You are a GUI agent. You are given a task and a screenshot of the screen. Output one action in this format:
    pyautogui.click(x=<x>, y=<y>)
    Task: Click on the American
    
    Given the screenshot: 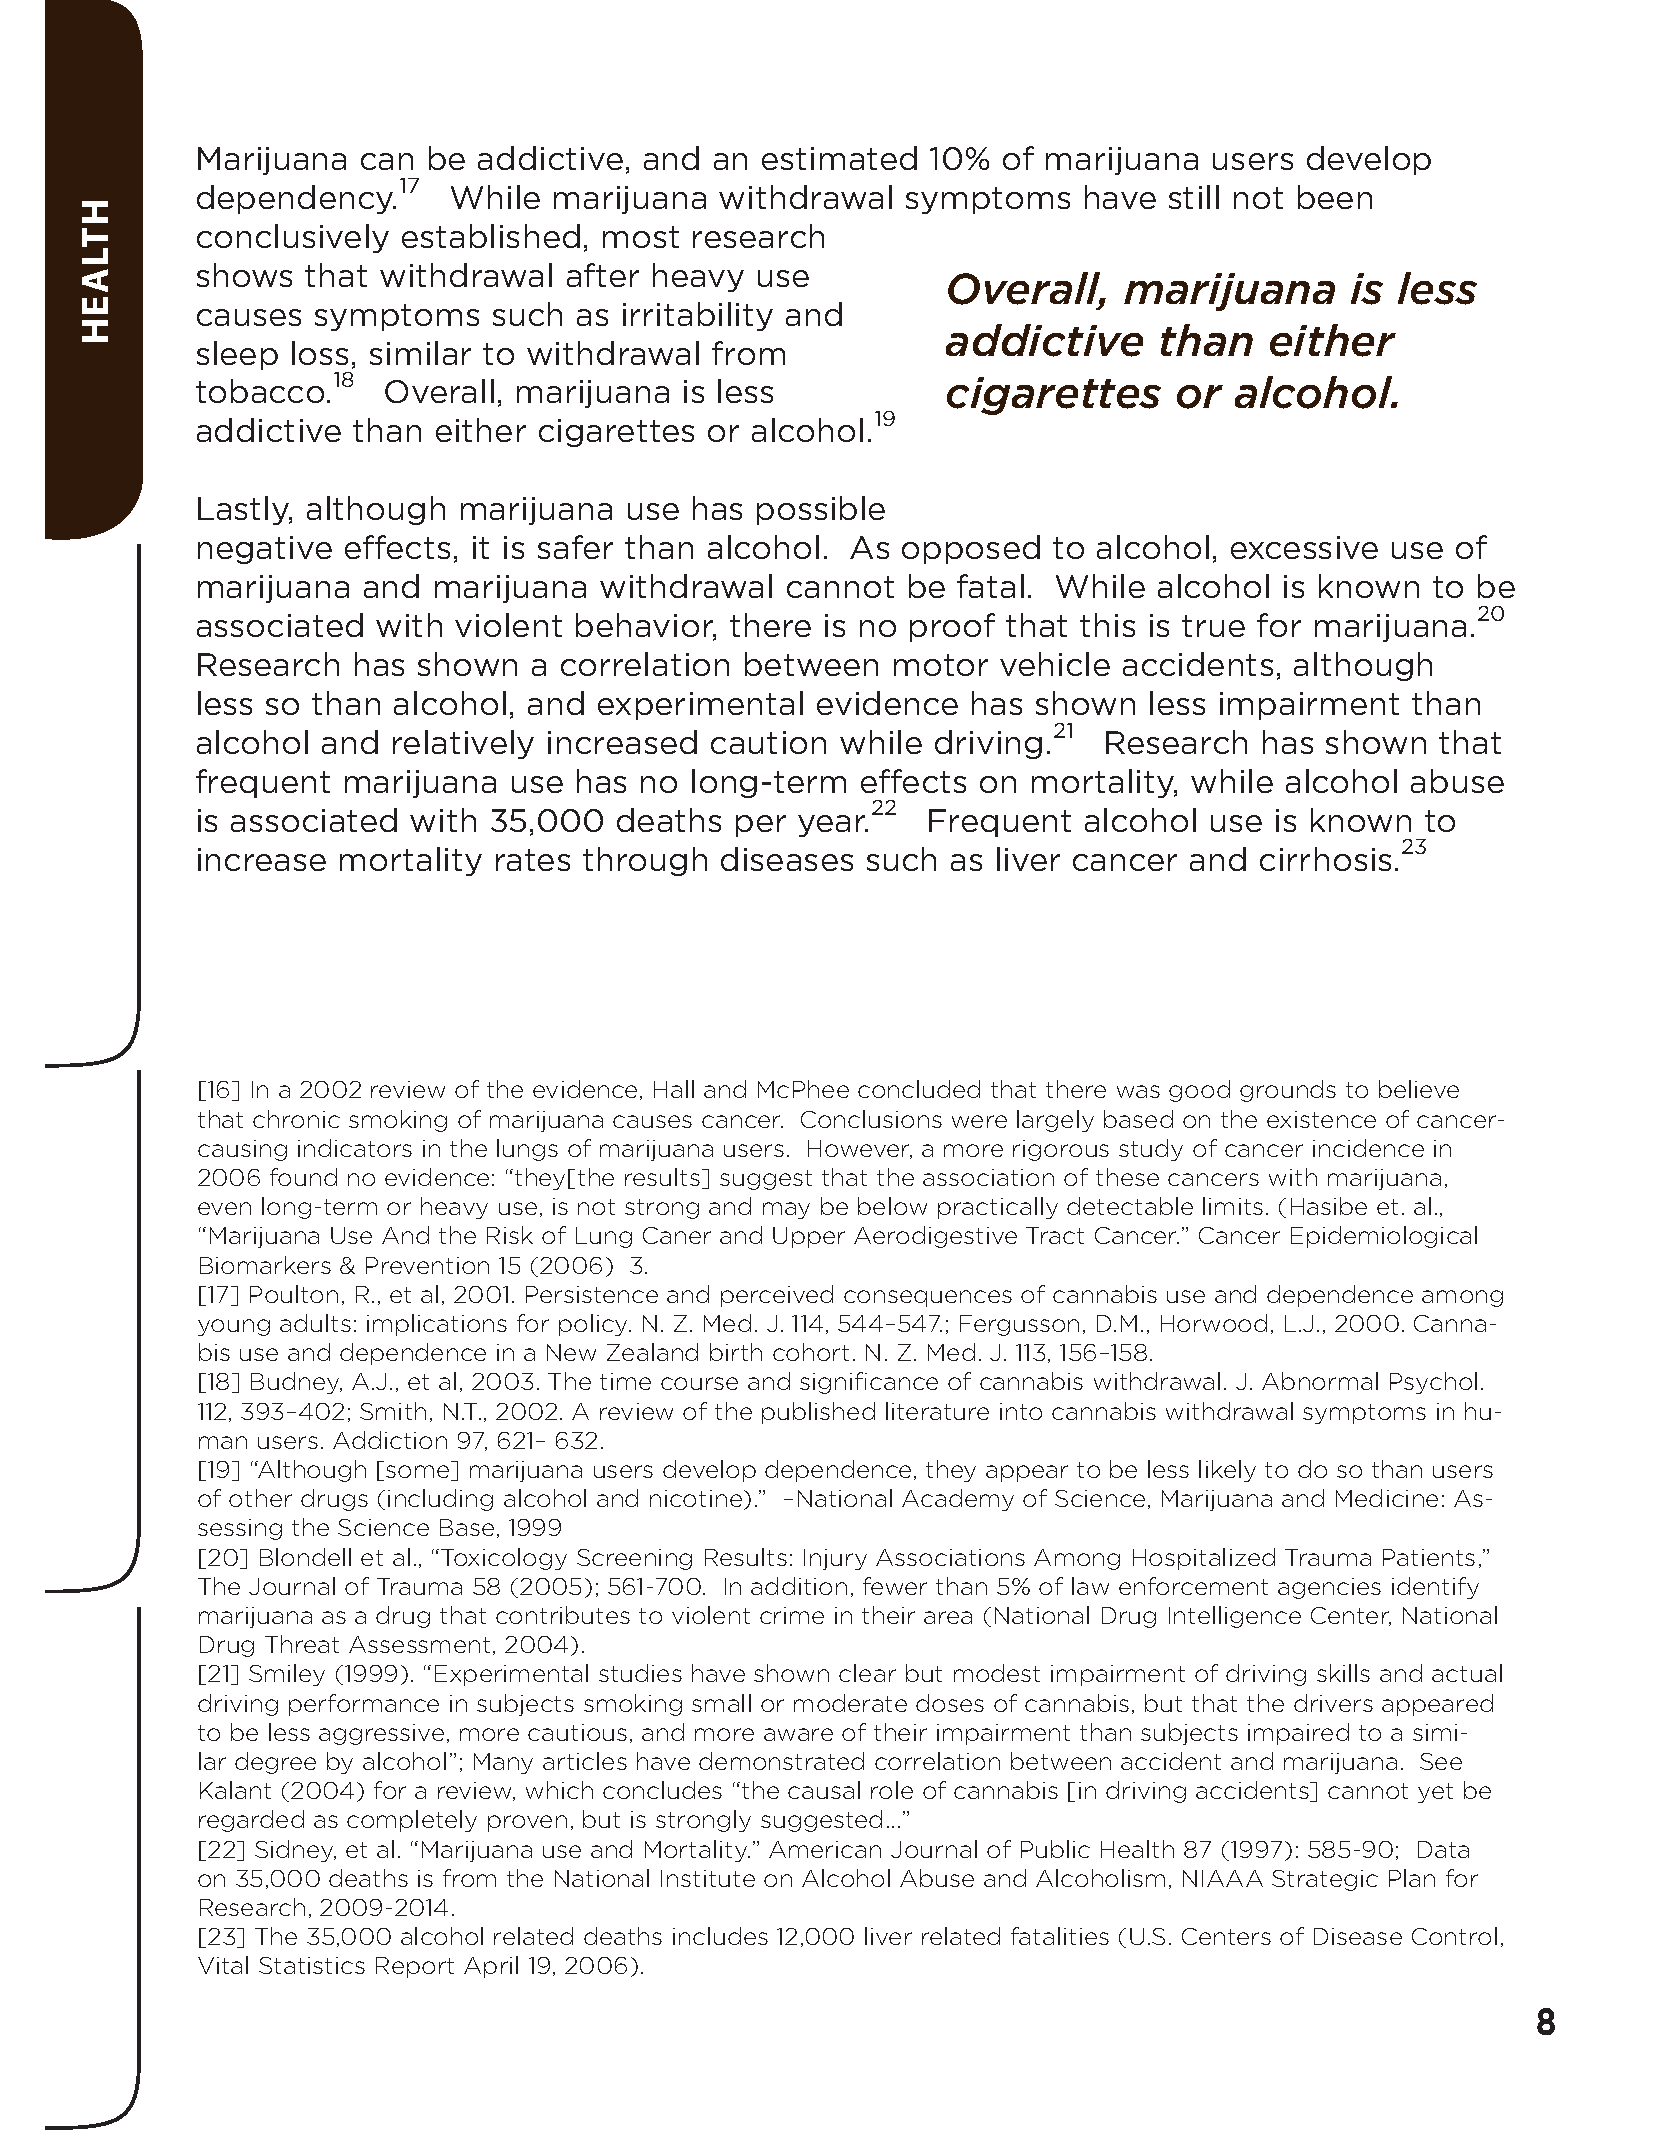 What is the action you would take?
    pyautogui.click(x=825, y=1849)
